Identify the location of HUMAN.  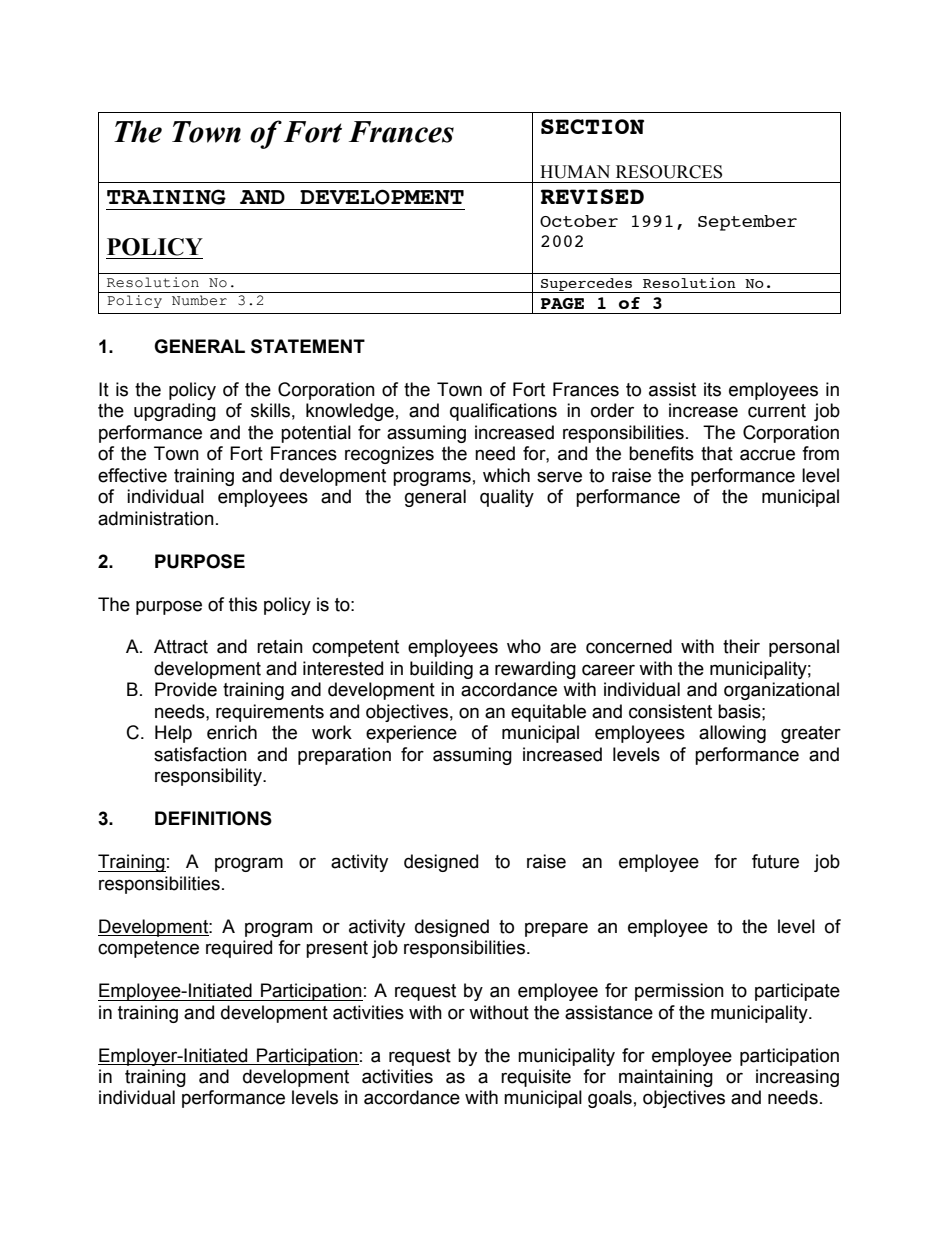
(575, 172).
